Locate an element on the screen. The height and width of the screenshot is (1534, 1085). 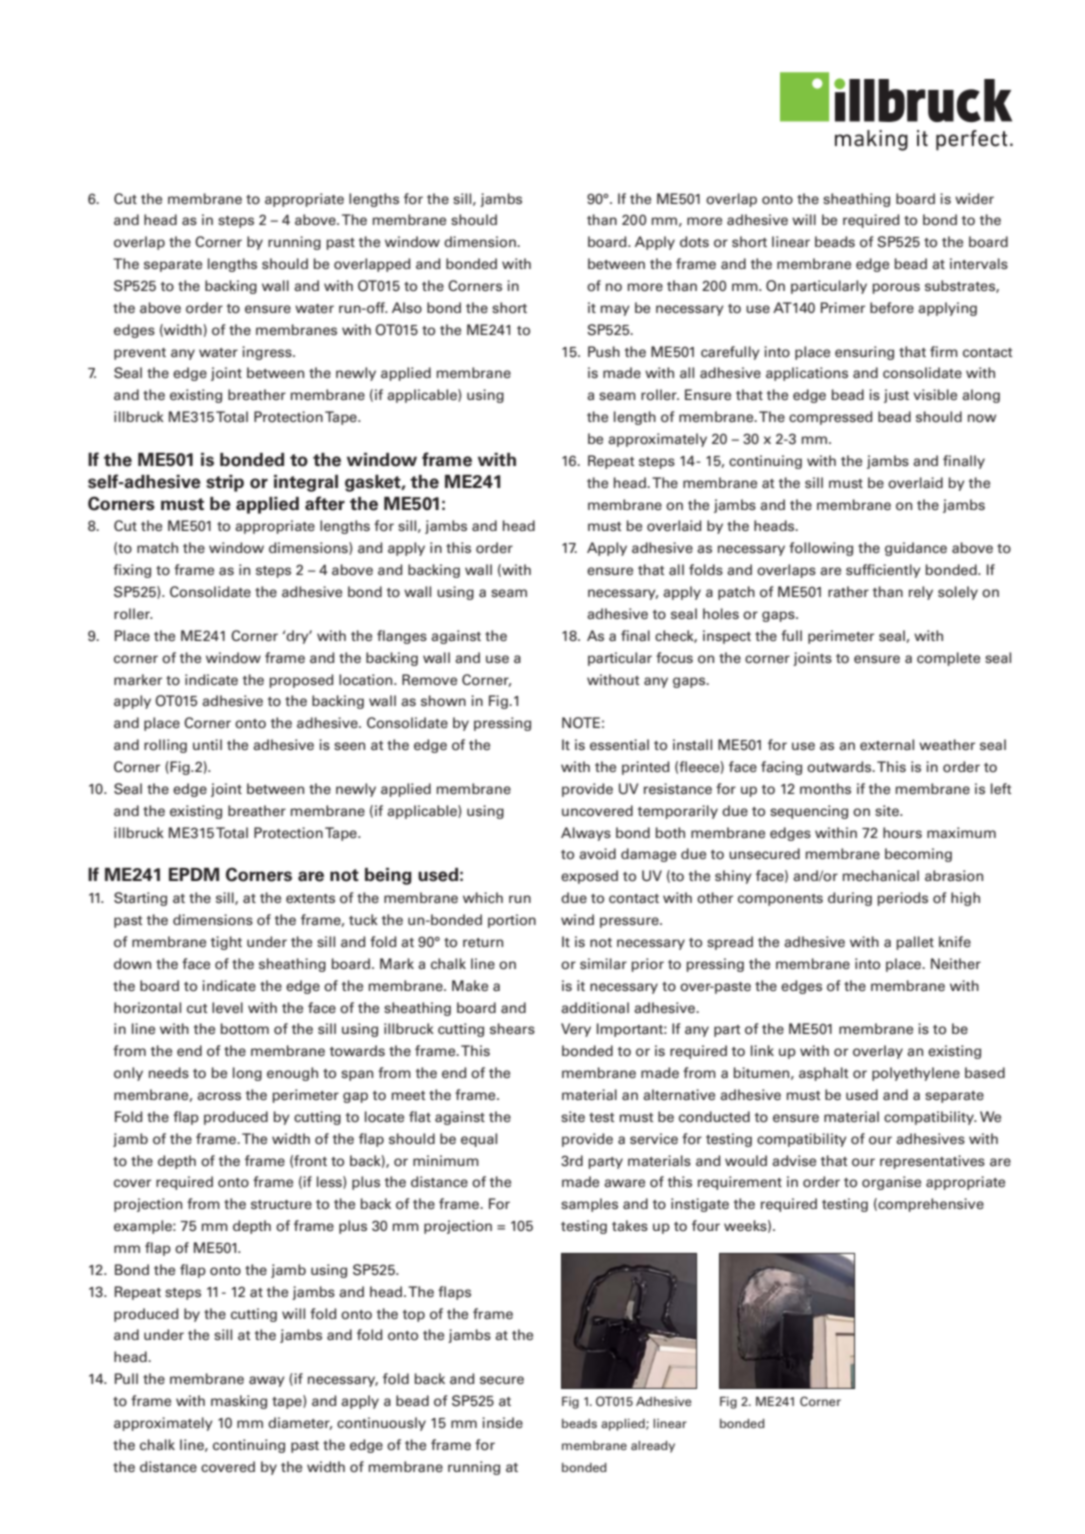
ingress is located at coordinates (268, 353).
